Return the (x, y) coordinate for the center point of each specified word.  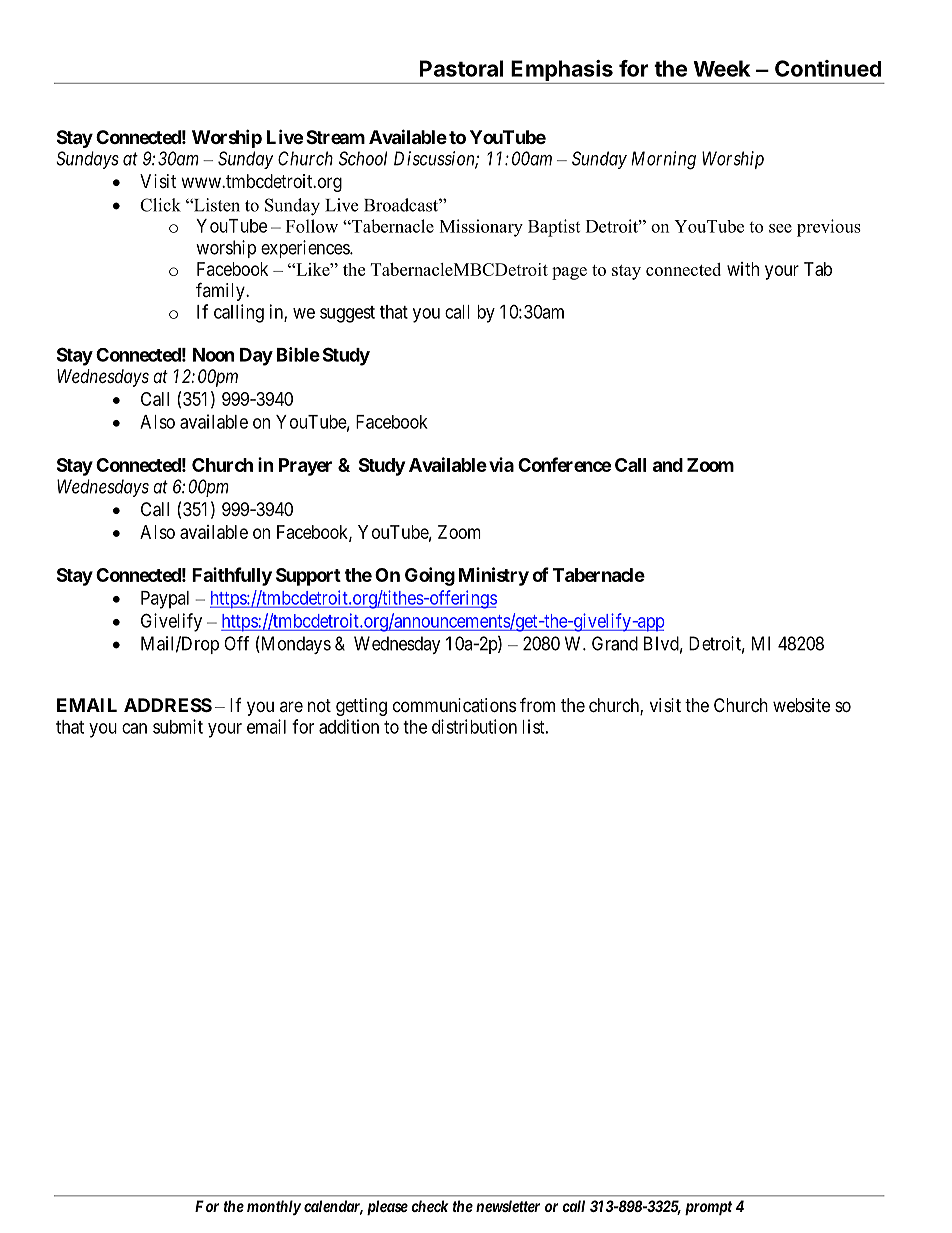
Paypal (165, 600)
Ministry (494, 576)
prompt (708, 1208)
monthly (274, 1207)
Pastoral (461, 68)
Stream (335, 137)
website (801, 705)
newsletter (508, 1206)
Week (721, 68)
